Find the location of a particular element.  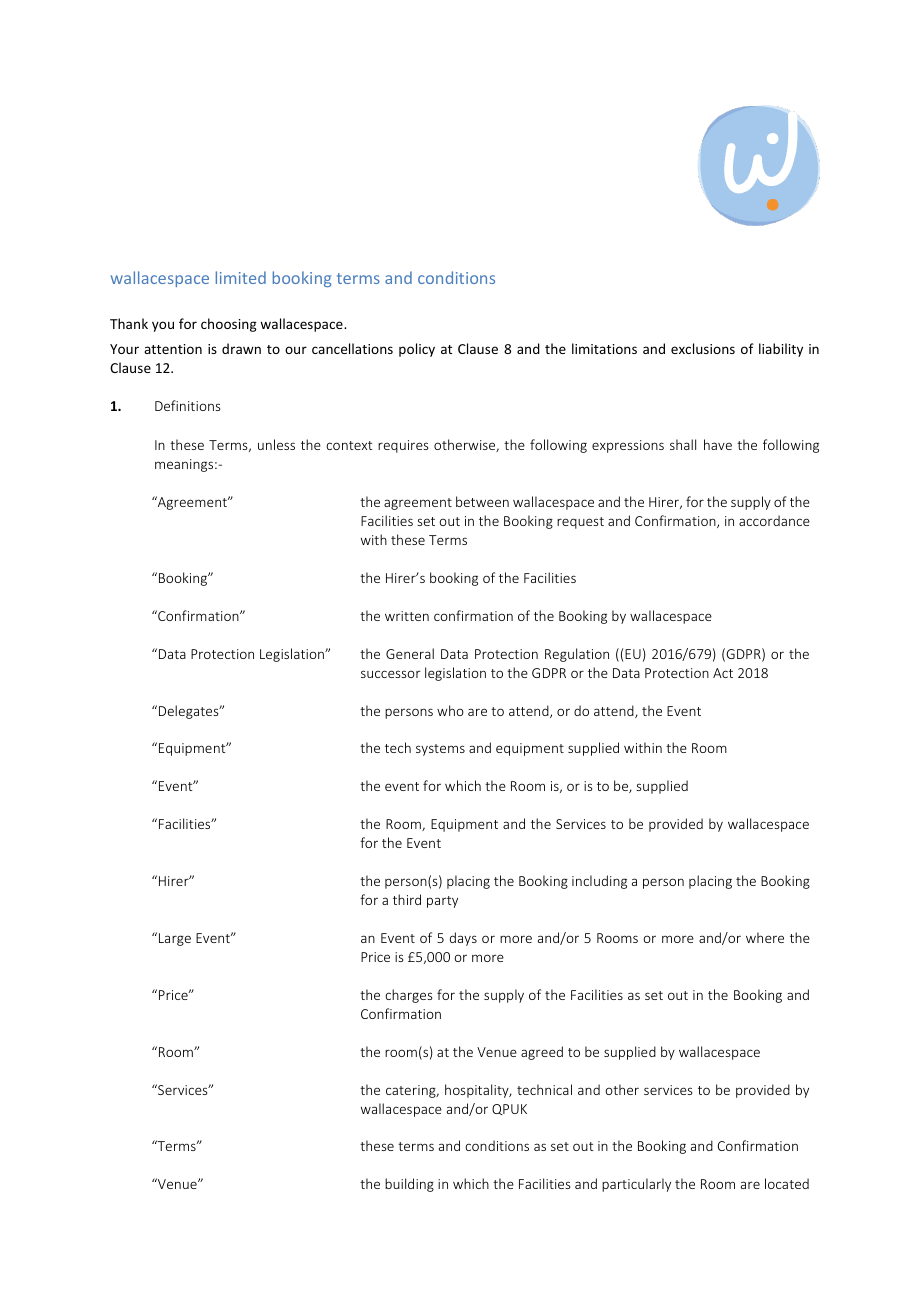

party is located at coordinates (442, 902).
